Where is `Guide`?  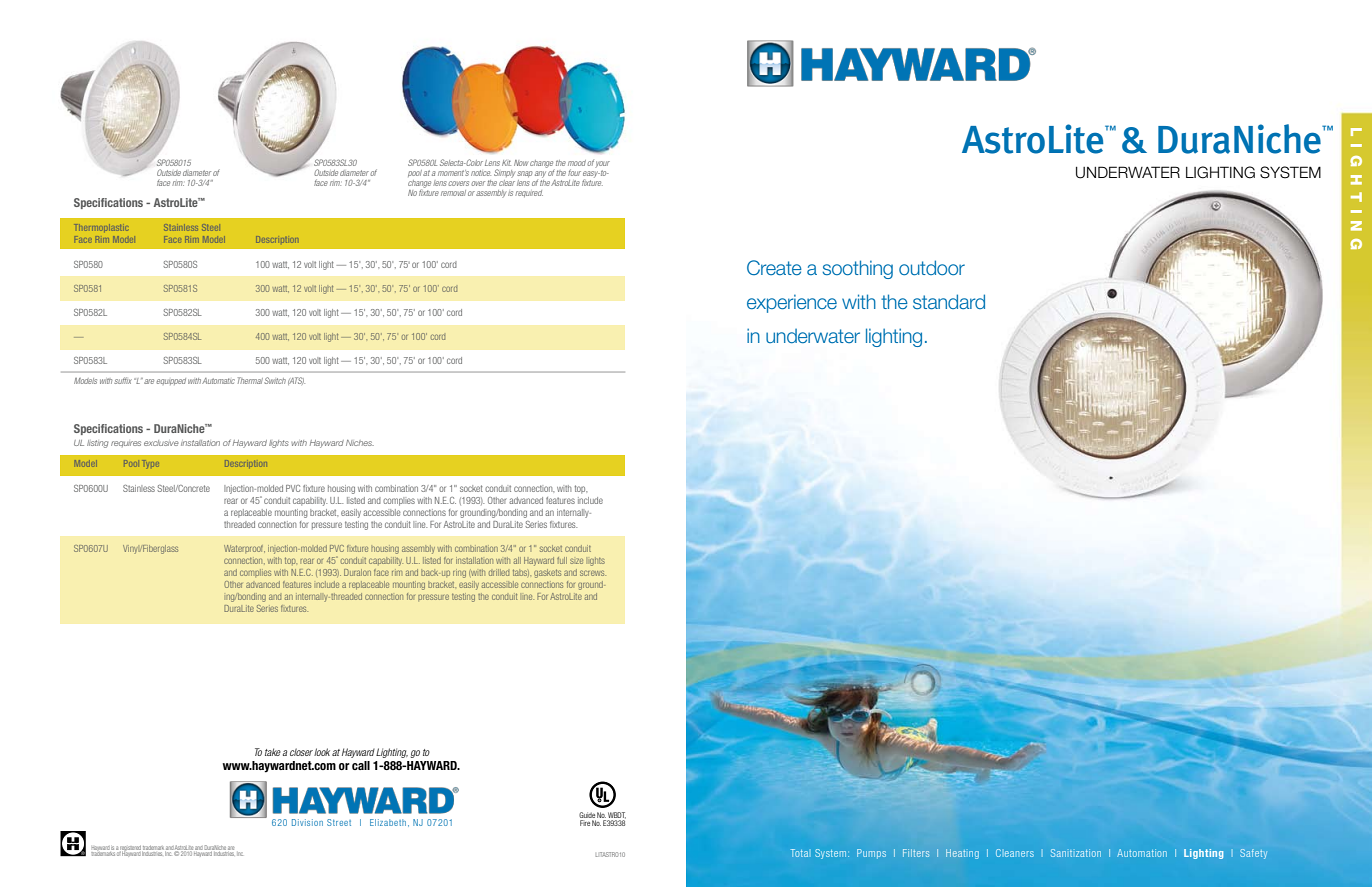 Guide is located at coordinates (587, 816).
